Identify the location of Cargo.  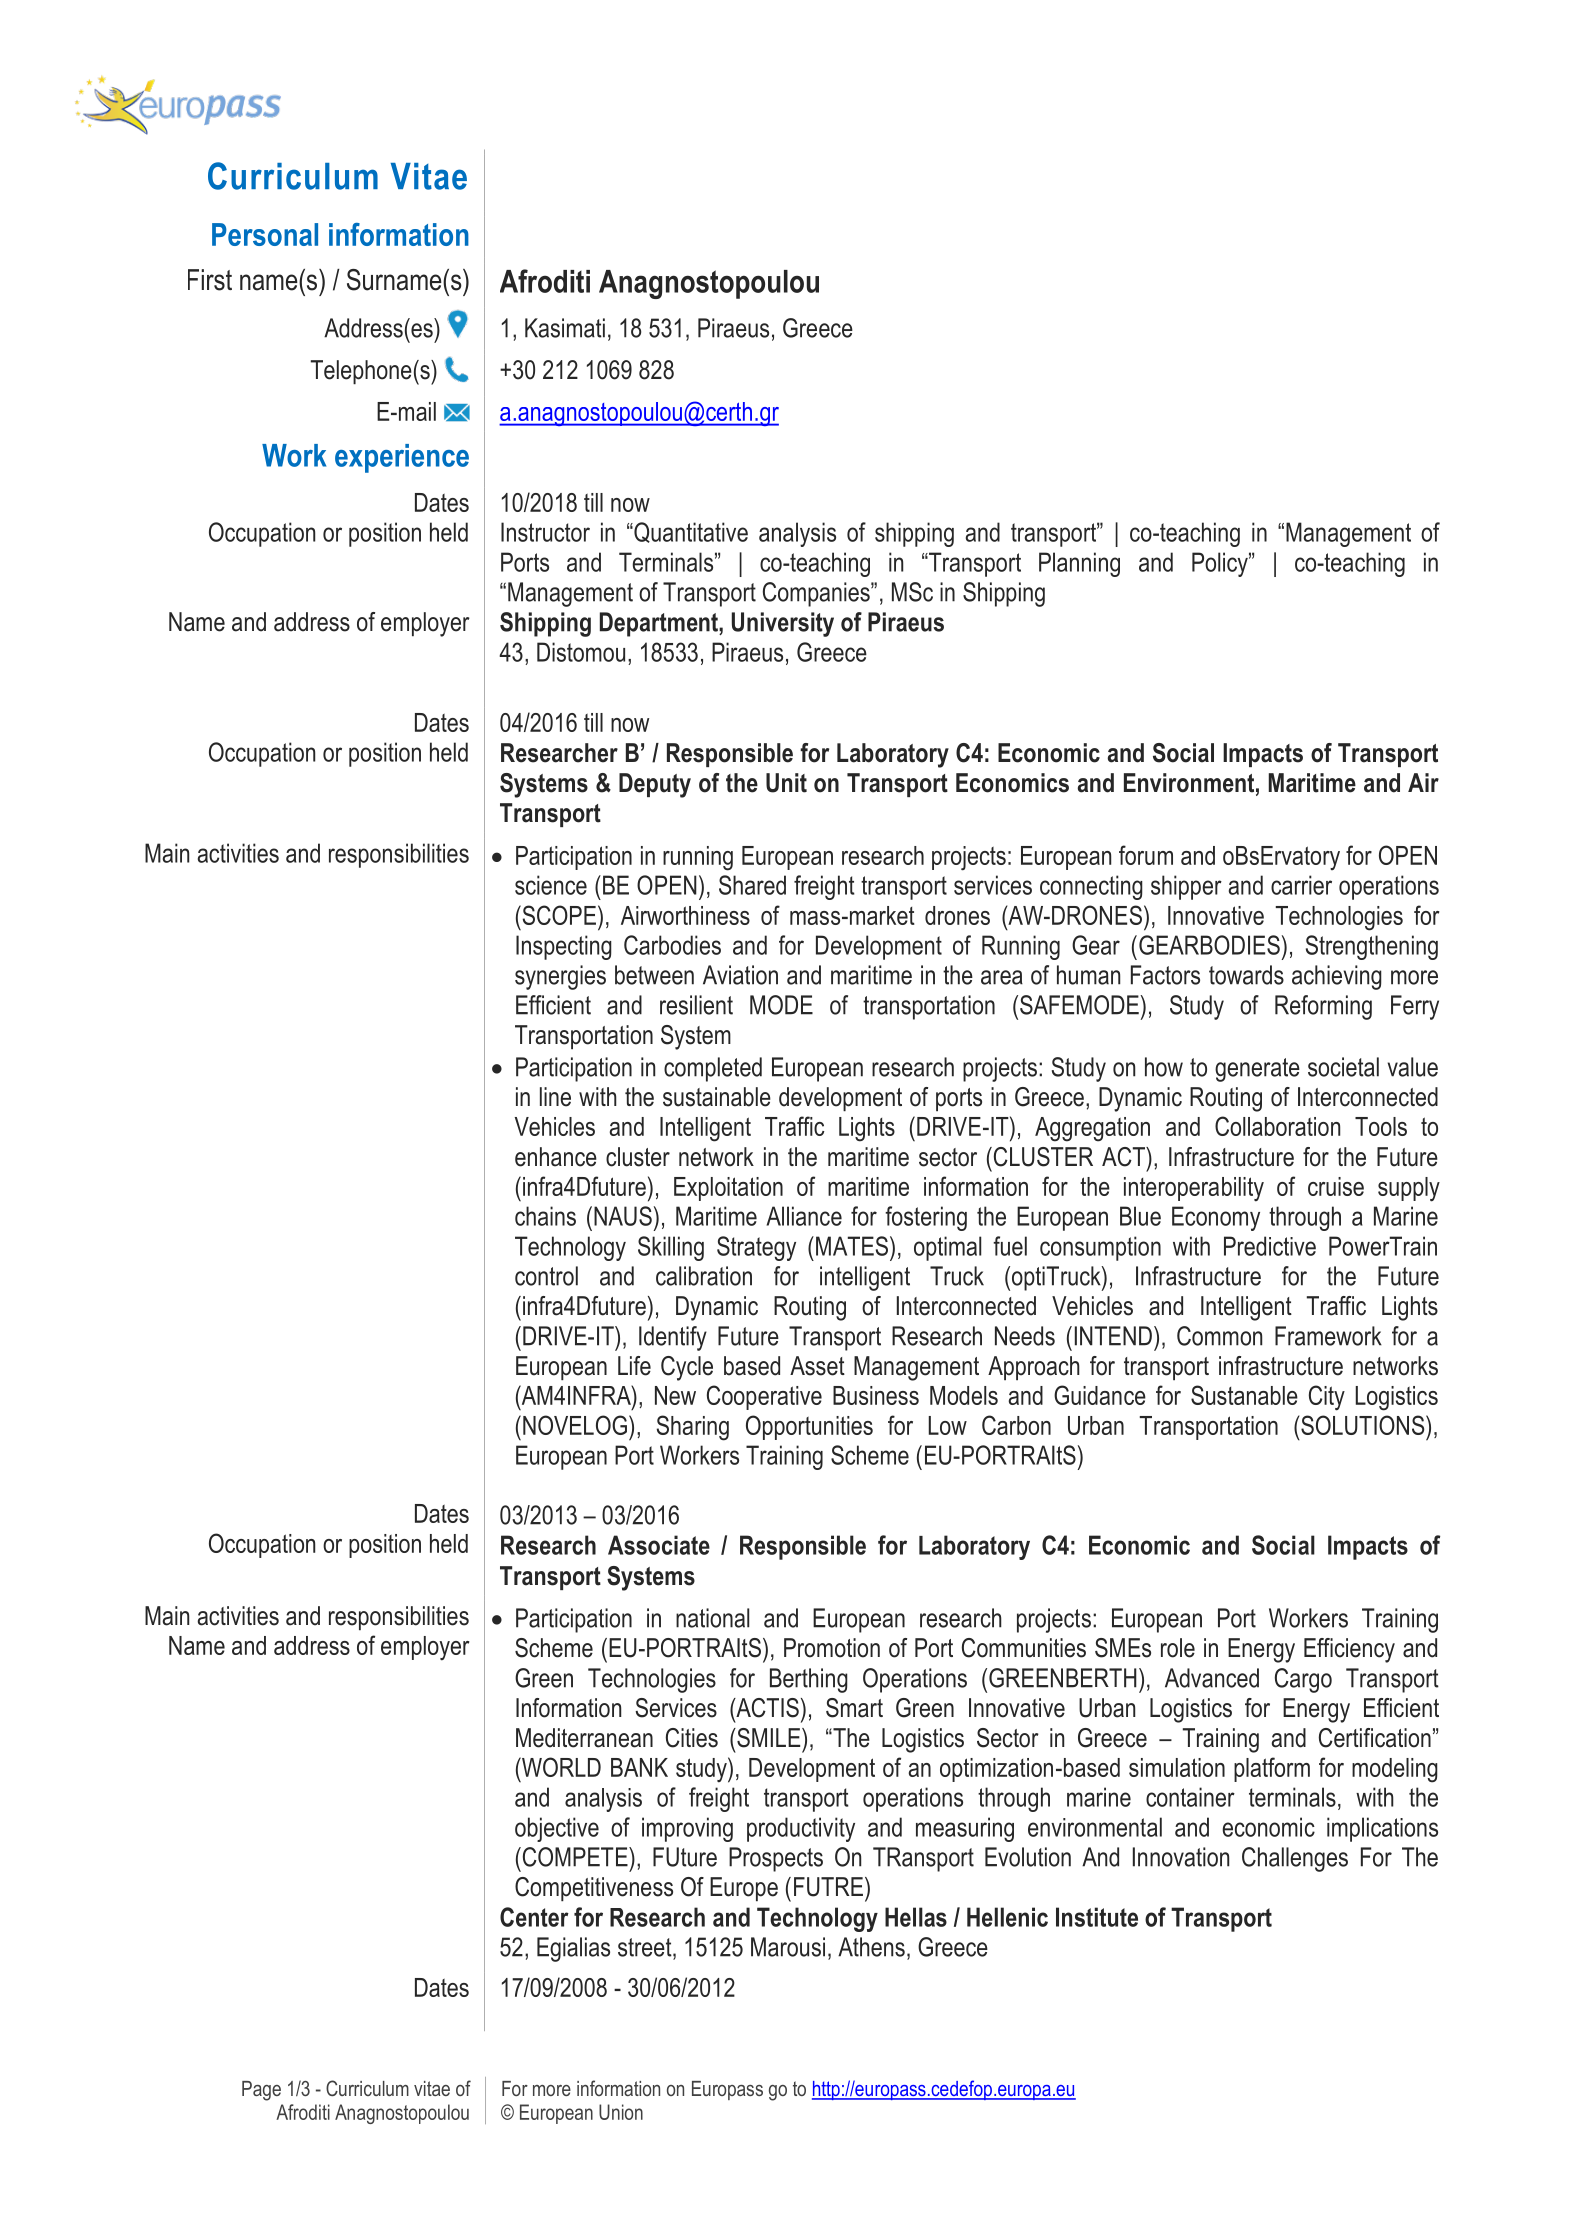
(1303, 1680).
